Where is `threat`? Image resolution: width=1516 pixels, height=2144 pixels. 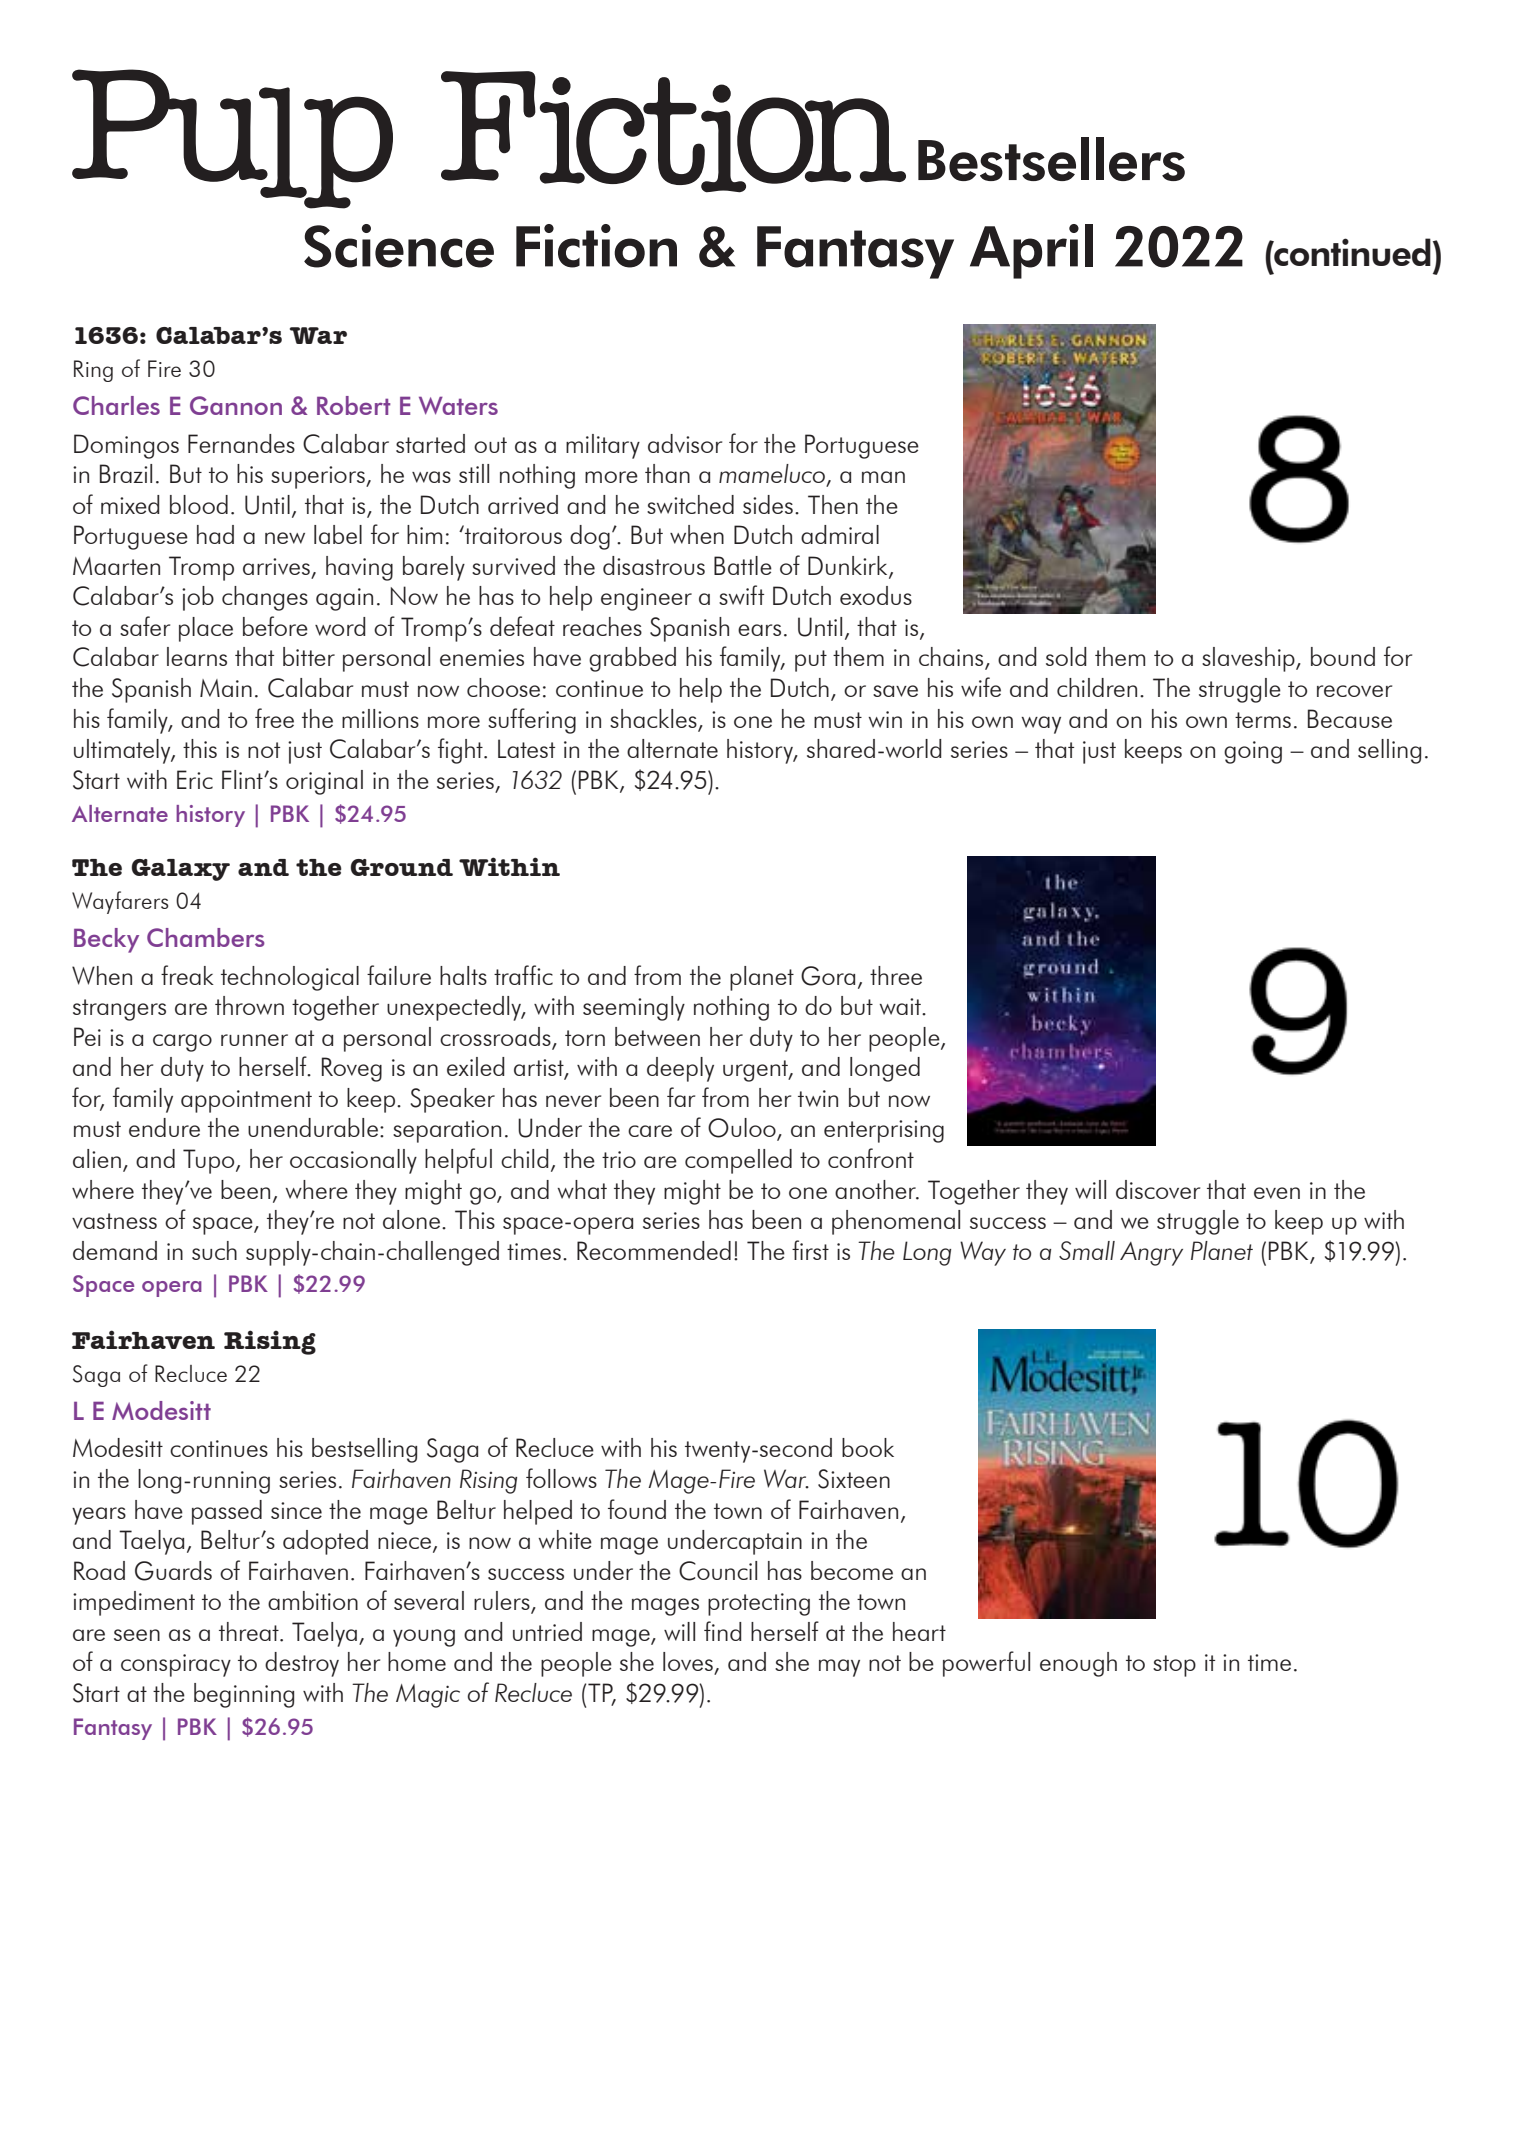
threat is located at coordinates (250, 1631).
